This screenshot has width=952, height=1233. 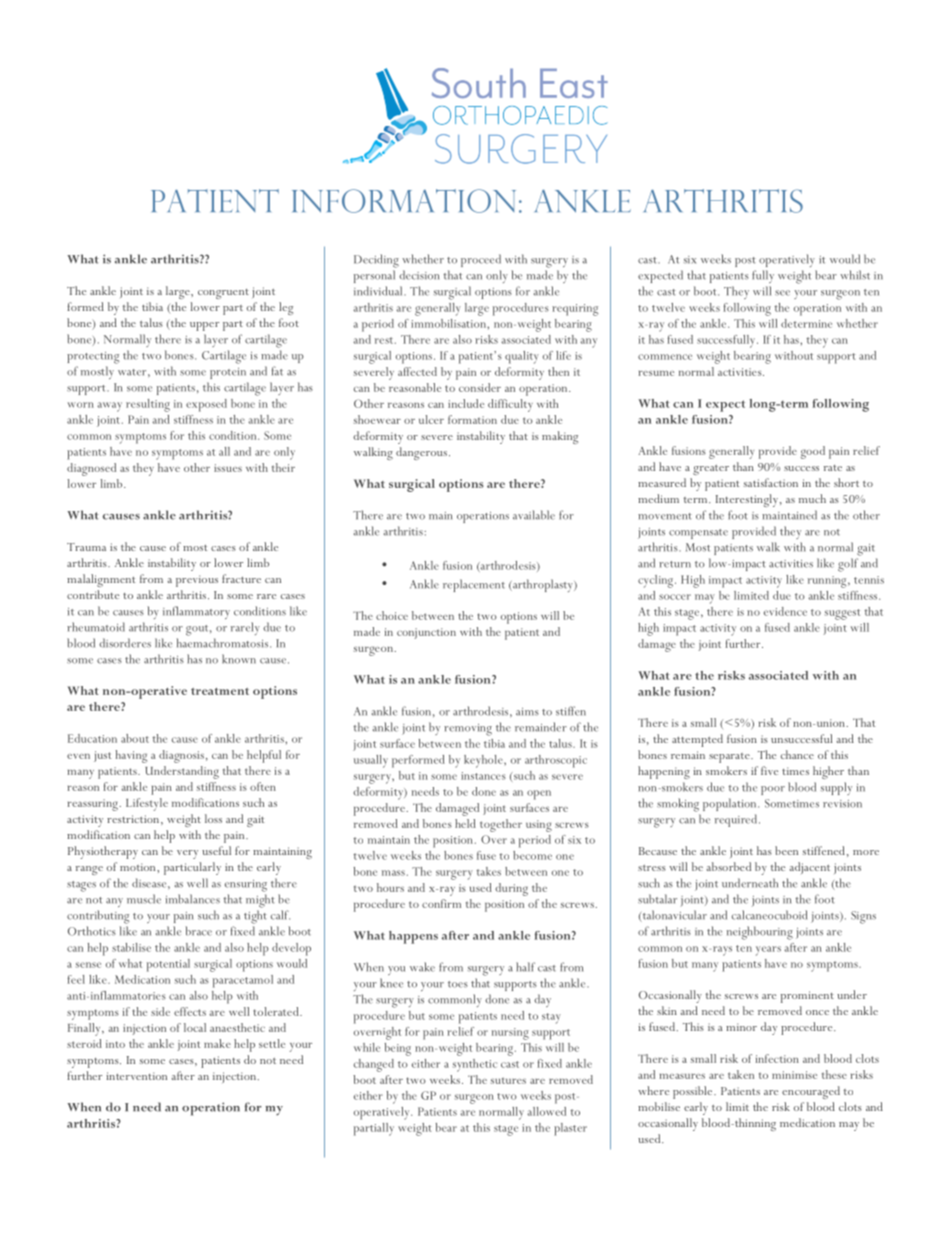 I want to click on diagnosis, so click(x=181, y=756).
